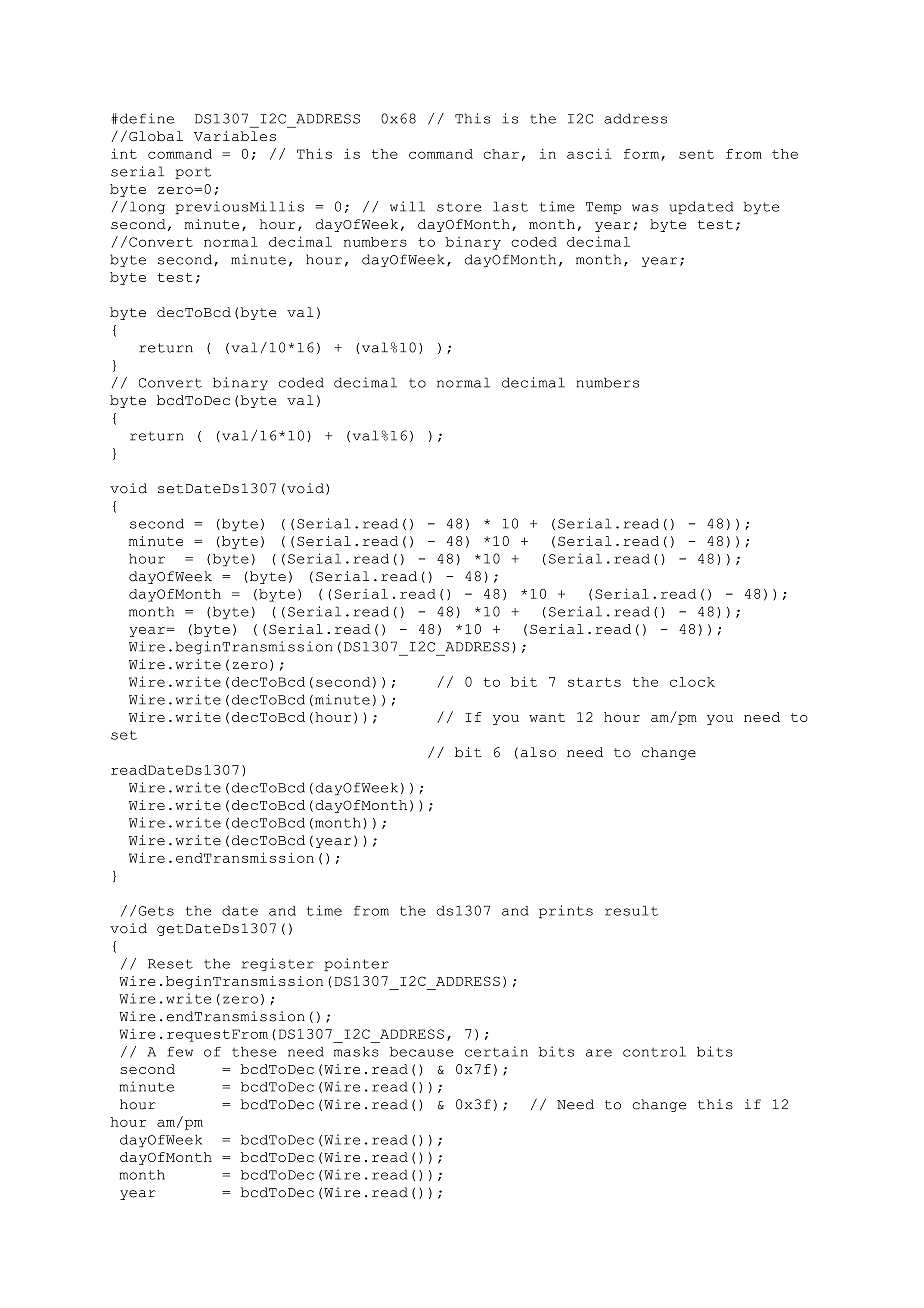 Image resolution: width=924 pixels, height=1308 pixels. I want to click on Variables, so click(235, 136).
